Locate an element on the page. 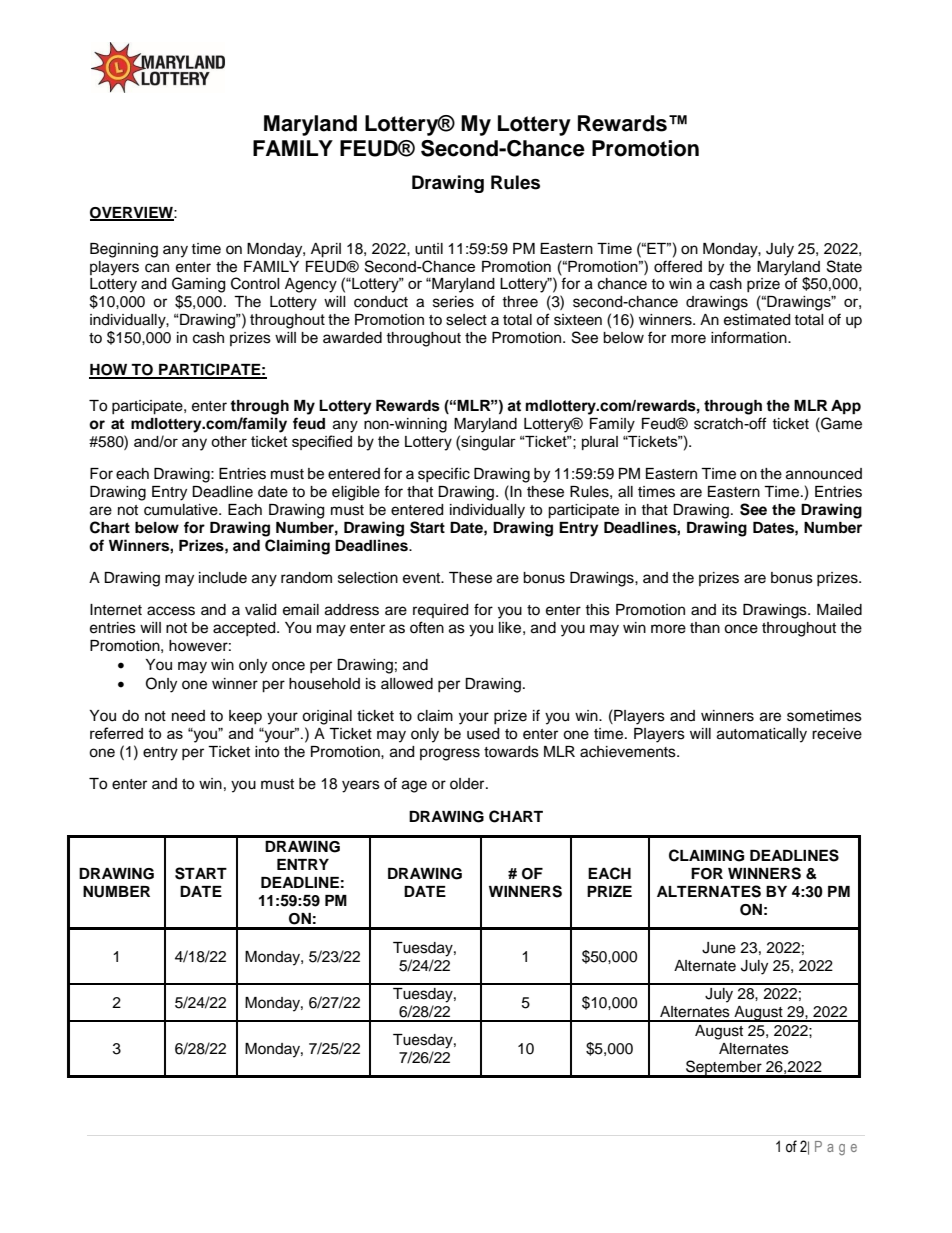 The height and width of the document is (1233, 952). years is located at coordinates (361, 786).
